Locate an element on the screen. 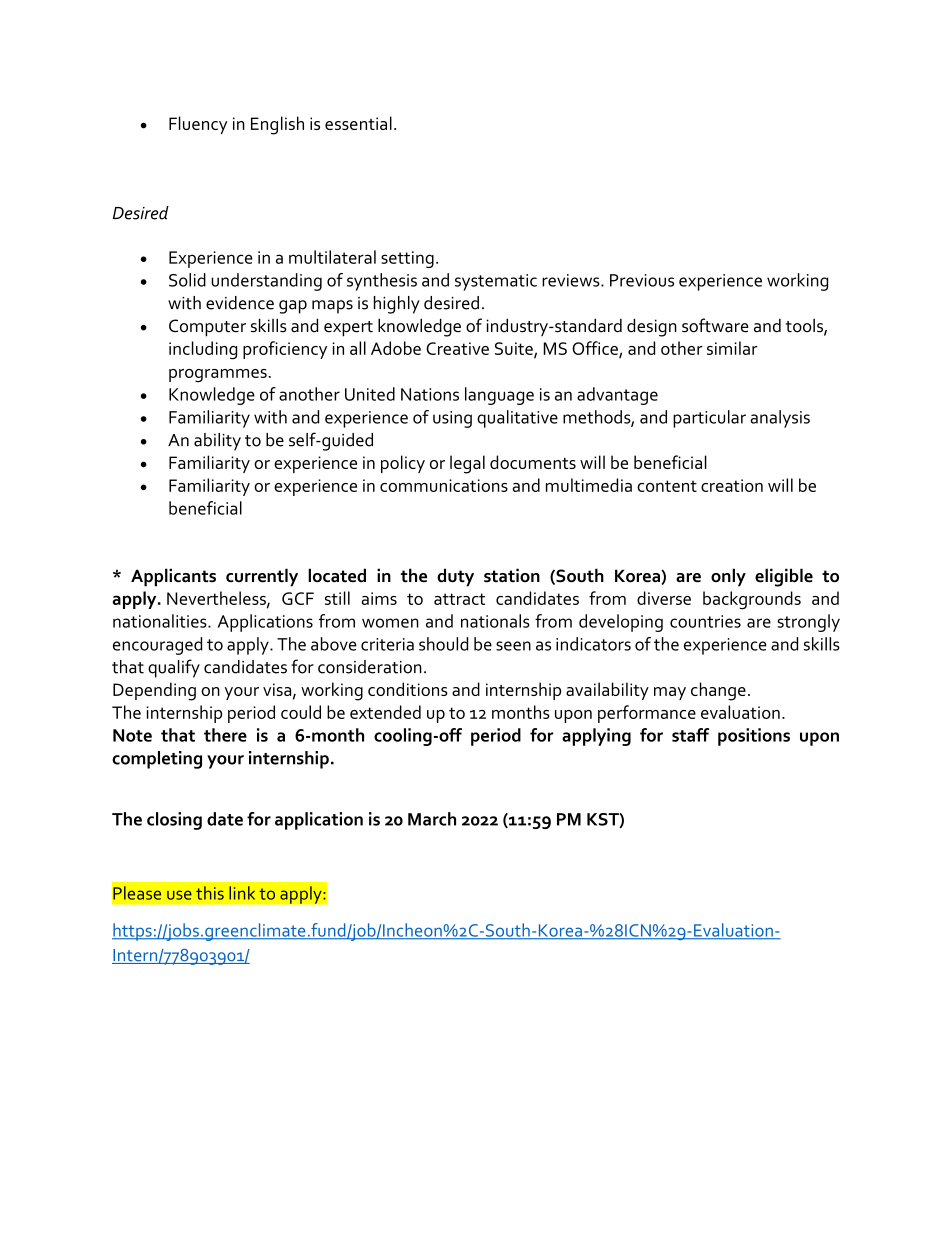  essential is located at coordinates (358, 123).
